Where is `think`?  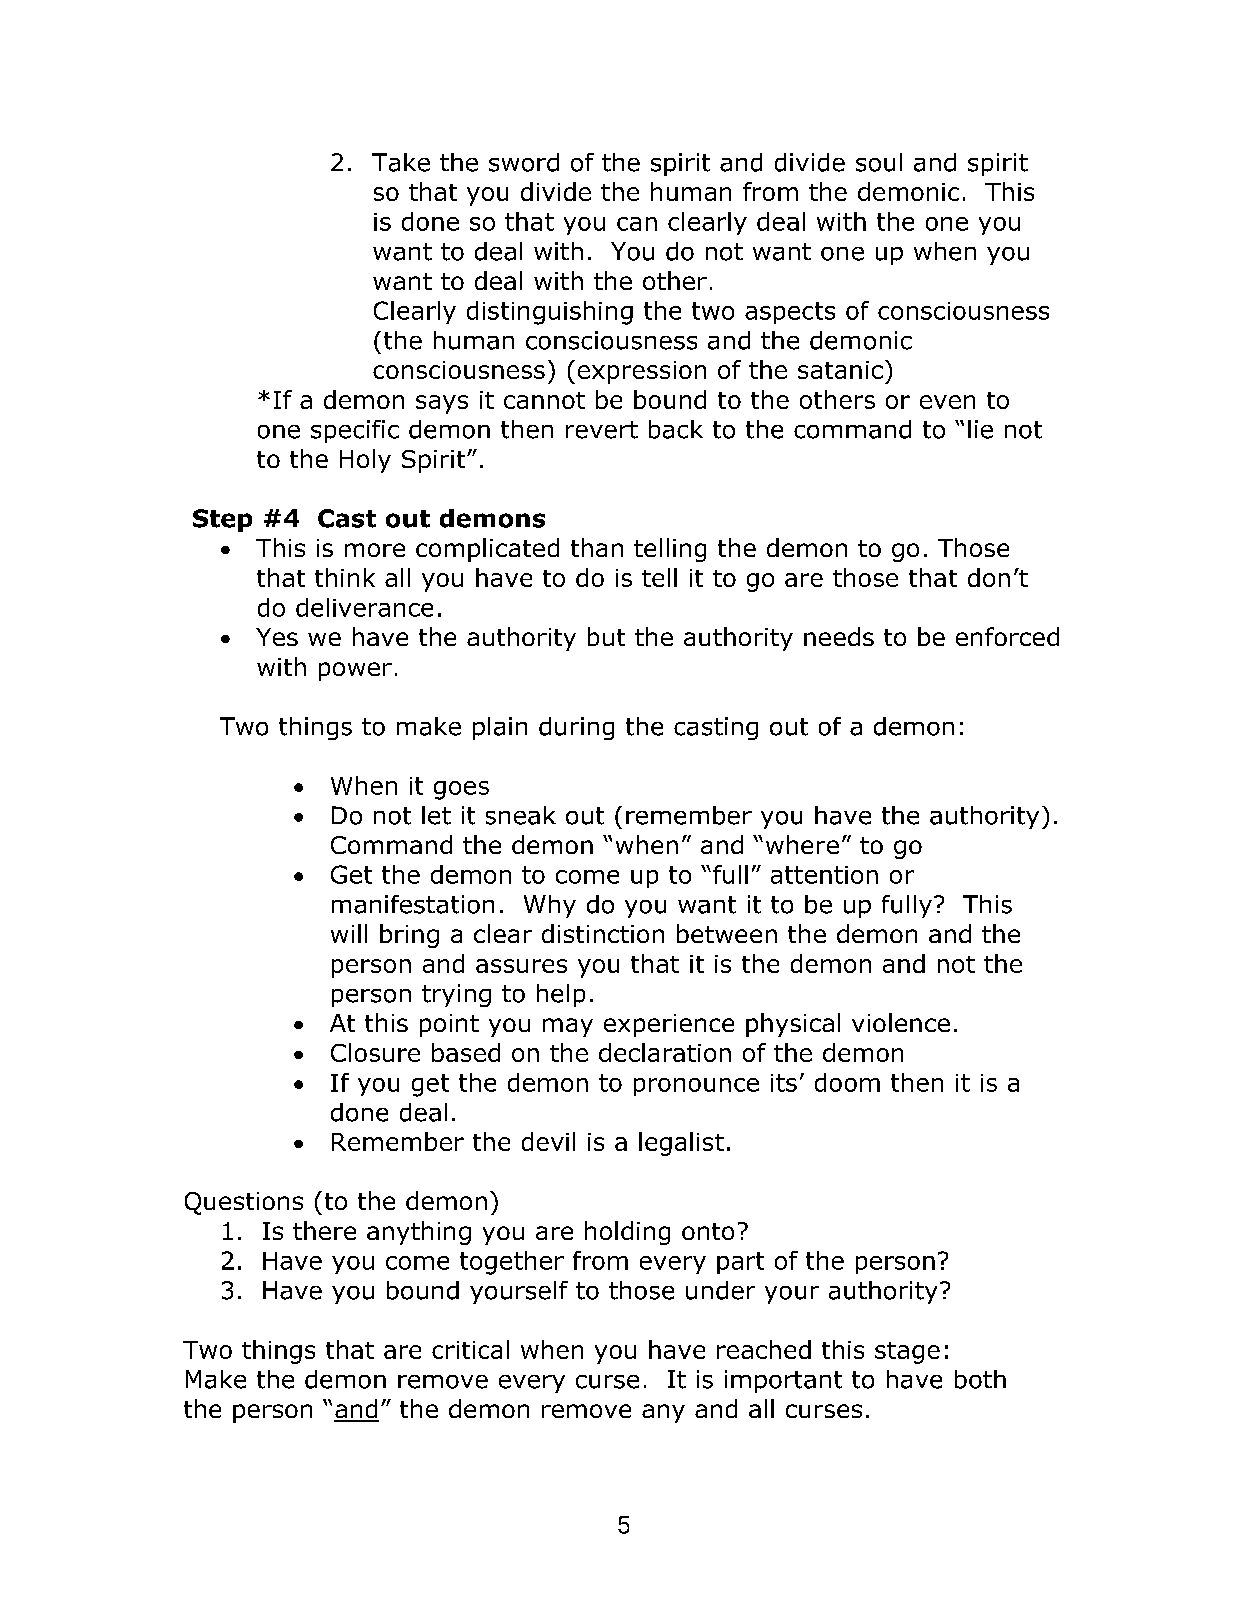 think is located at coordinates (345, 577).
